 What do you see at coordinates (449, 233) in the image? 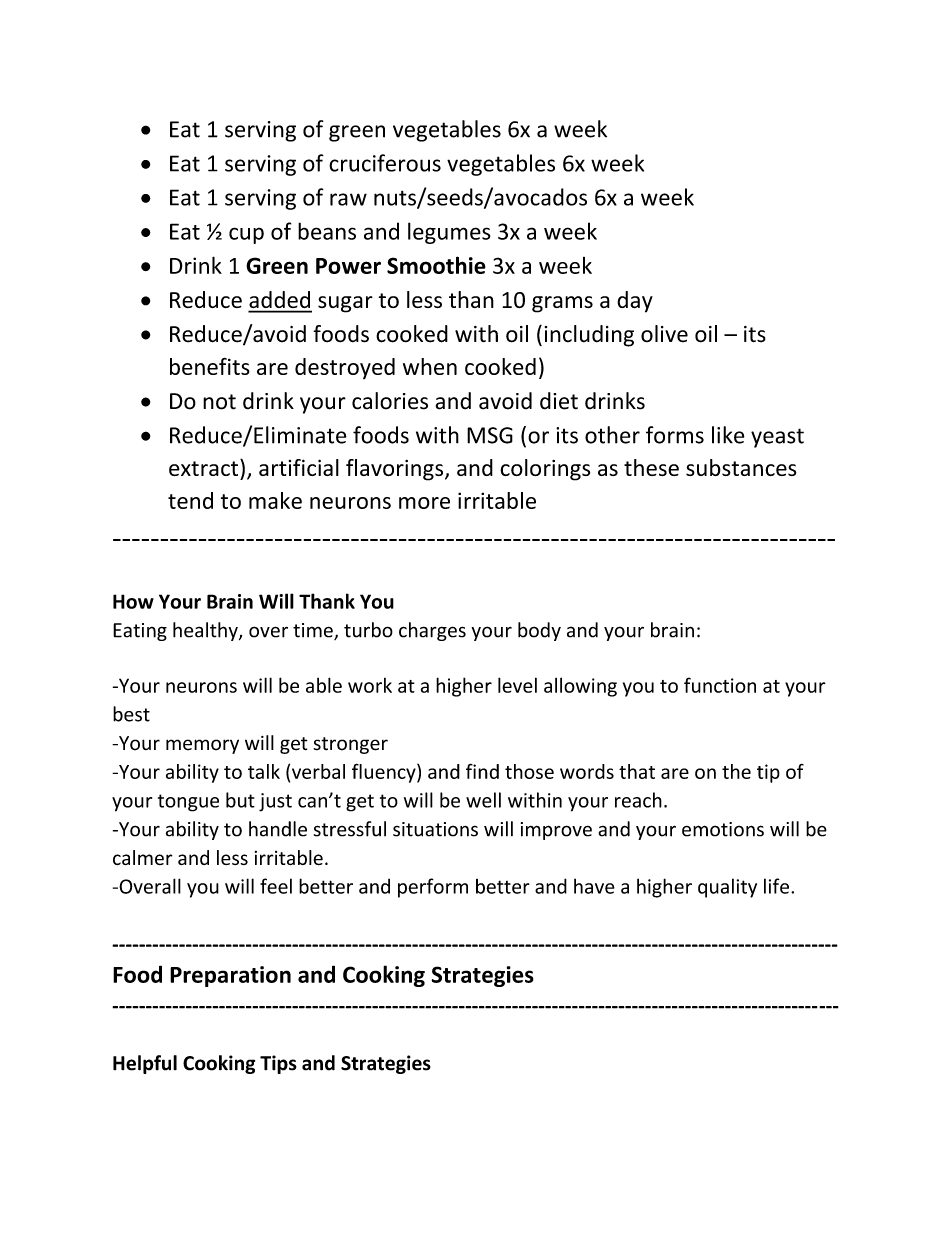
I see `legumes` at bounding box center [449, 233].
